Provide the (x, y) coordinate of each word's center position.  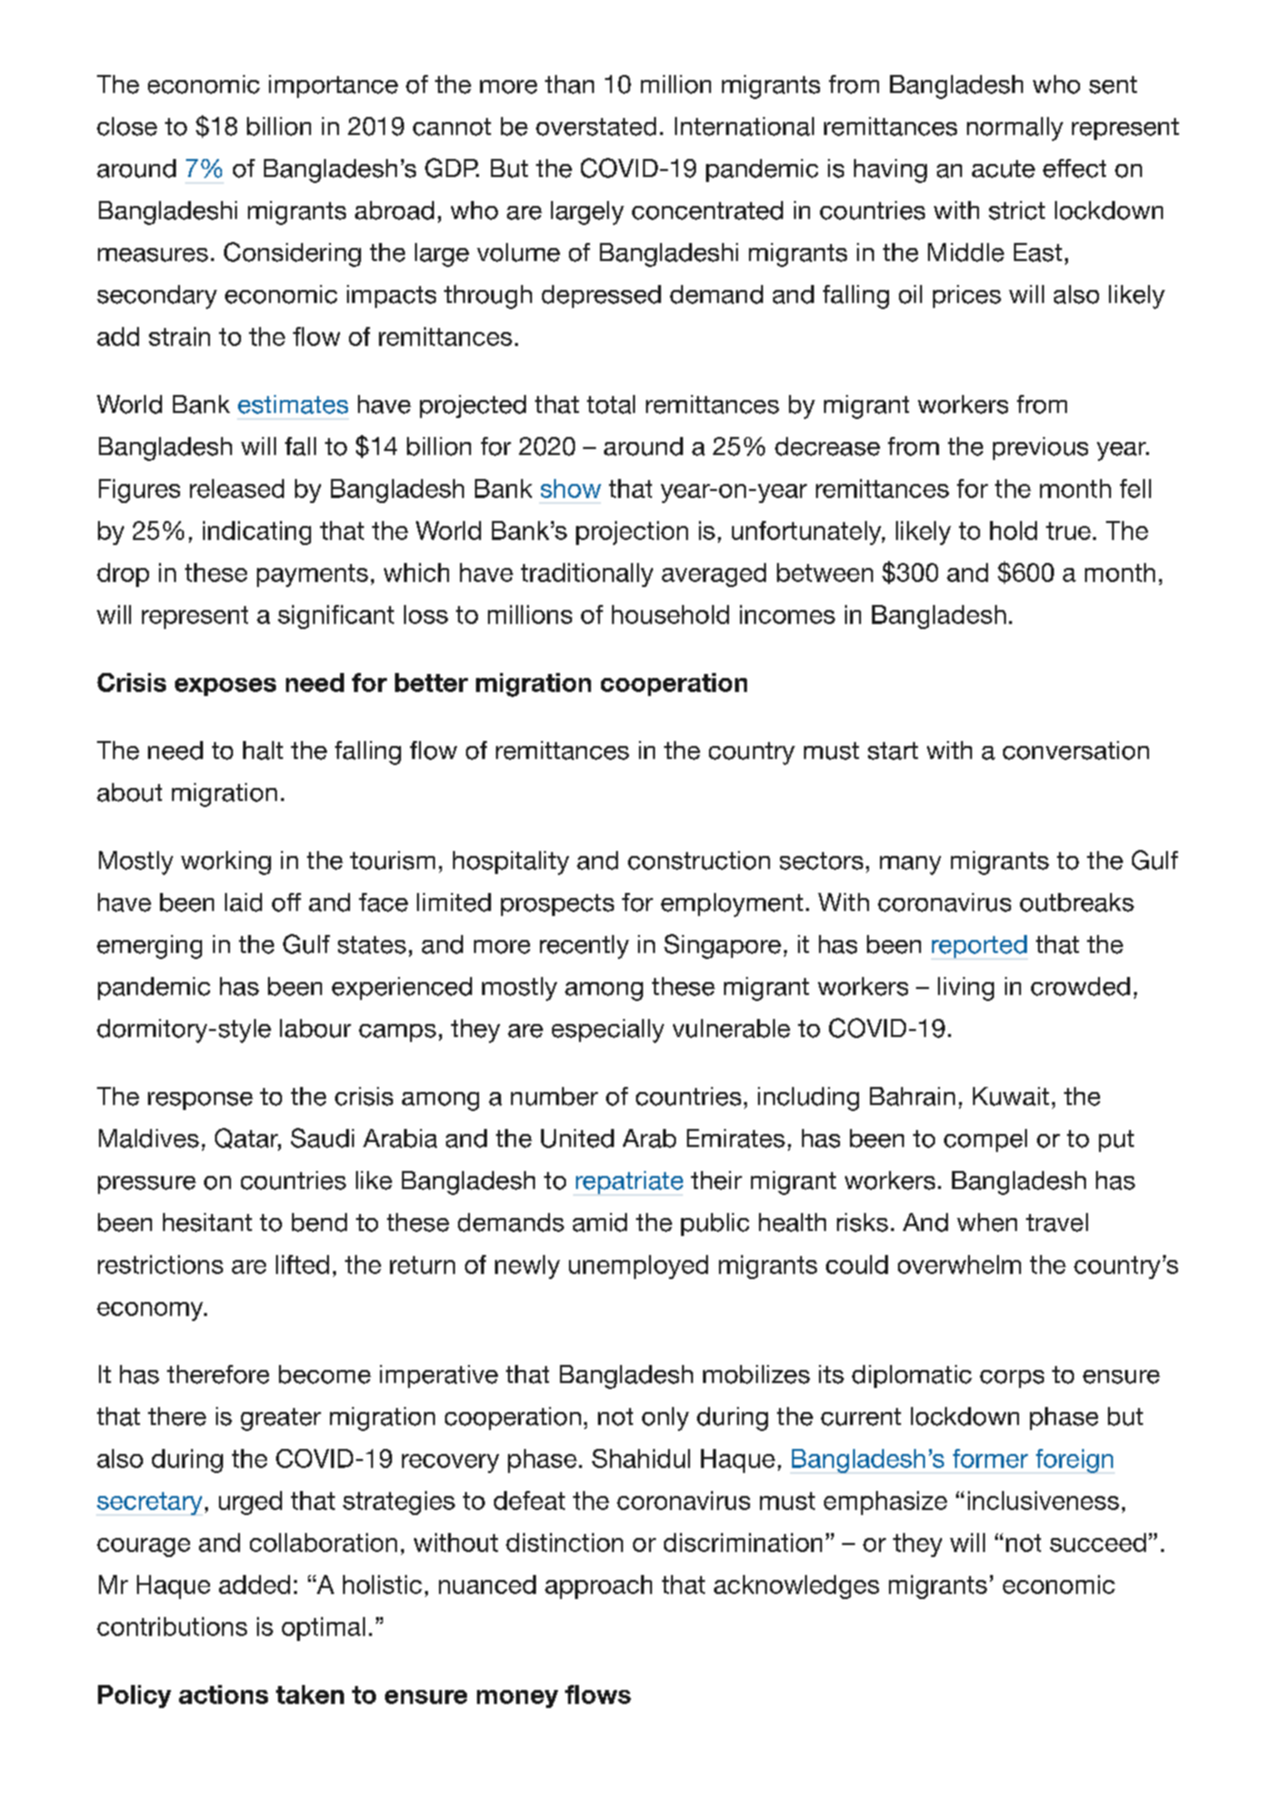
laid (243, 902)
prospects (557, 905)
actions (223, 1694)
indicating (257, 533)
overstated (596, 126)
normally (1015, 129)
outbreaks (1077, 902)
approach (598, 1587)
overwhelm (959, 1264)
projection (632, 533)
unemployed (638, 1267)
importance (333, 86)
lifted (302, 1264)
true (1068, 531)
